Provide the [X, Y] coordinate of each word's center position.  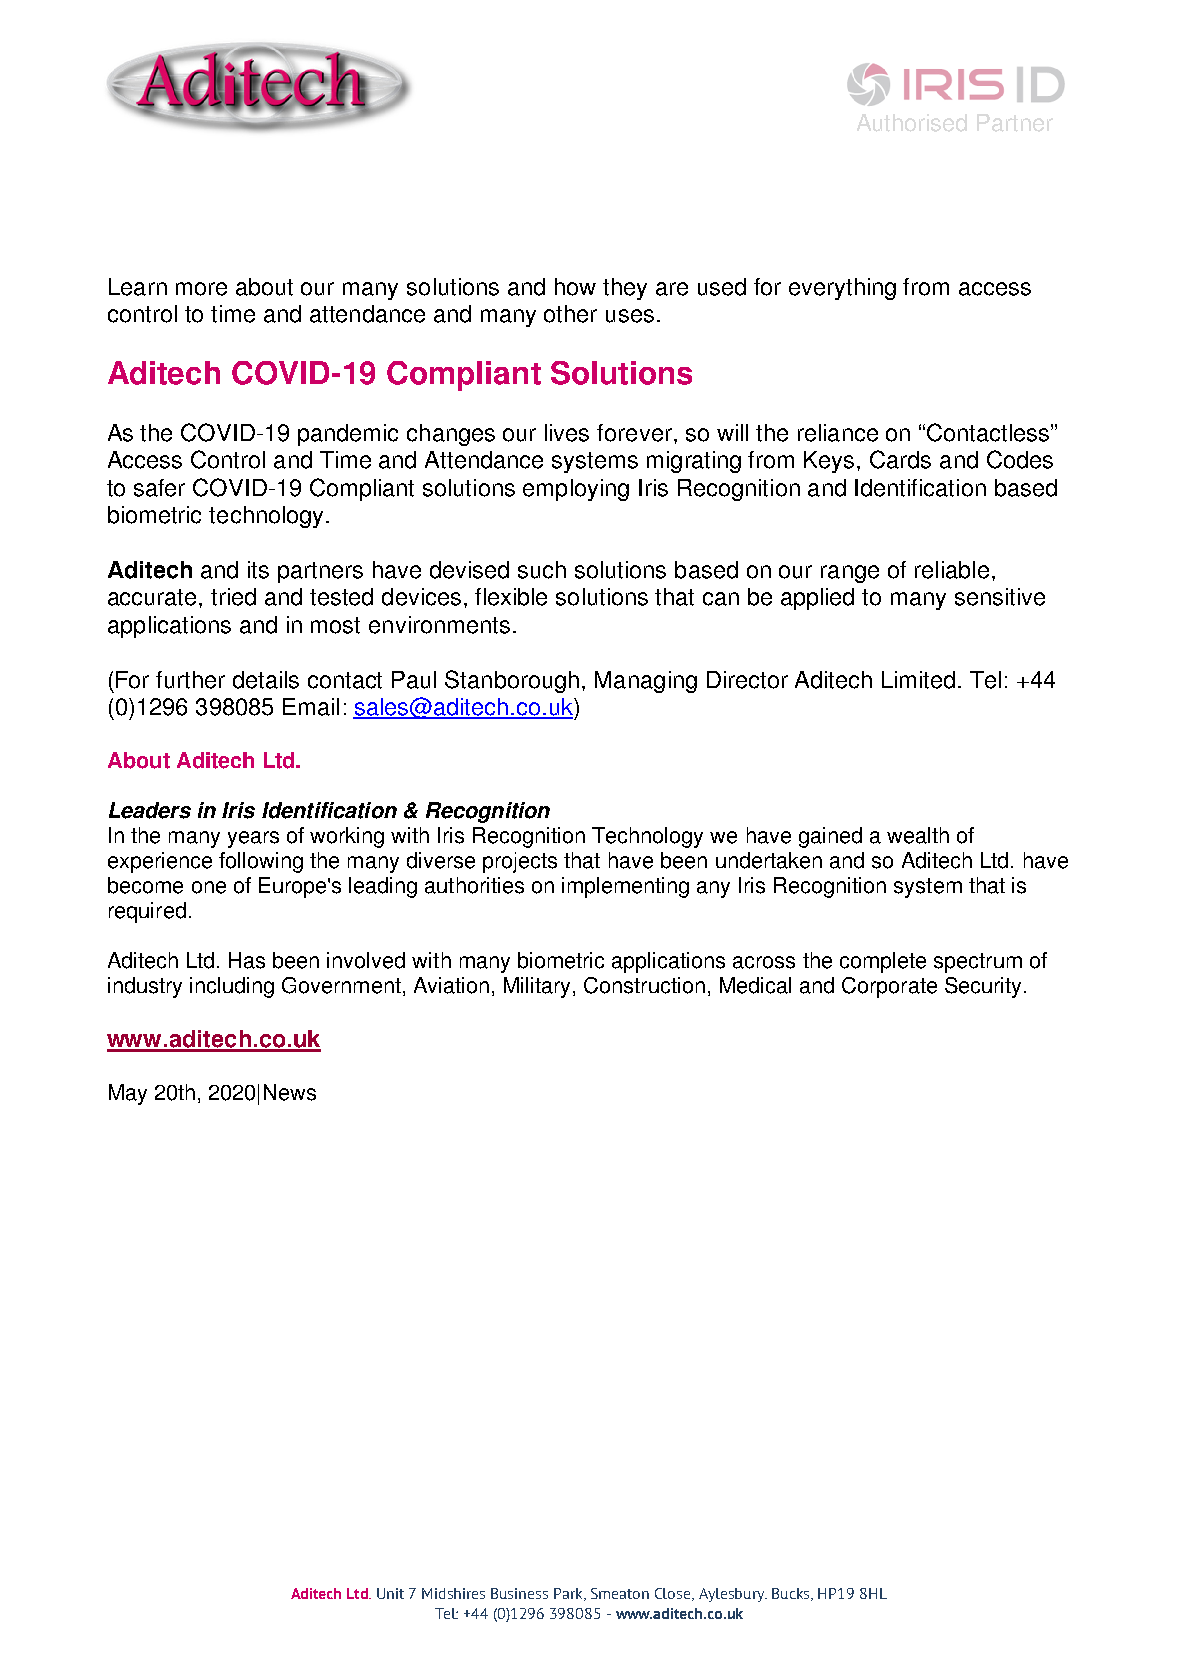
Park [570, 1594]
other [570, 314]
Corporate [889, 987]
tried [233, 597]
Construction [644, 985]
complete [883, 962]
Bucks [792, 1594]
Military [537, 987]
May [128, 1094]
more [201, 289]
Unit [390, 1593]
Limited [918, 680]
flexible [511, 597]
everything [842, 289]
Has [247, 960]
